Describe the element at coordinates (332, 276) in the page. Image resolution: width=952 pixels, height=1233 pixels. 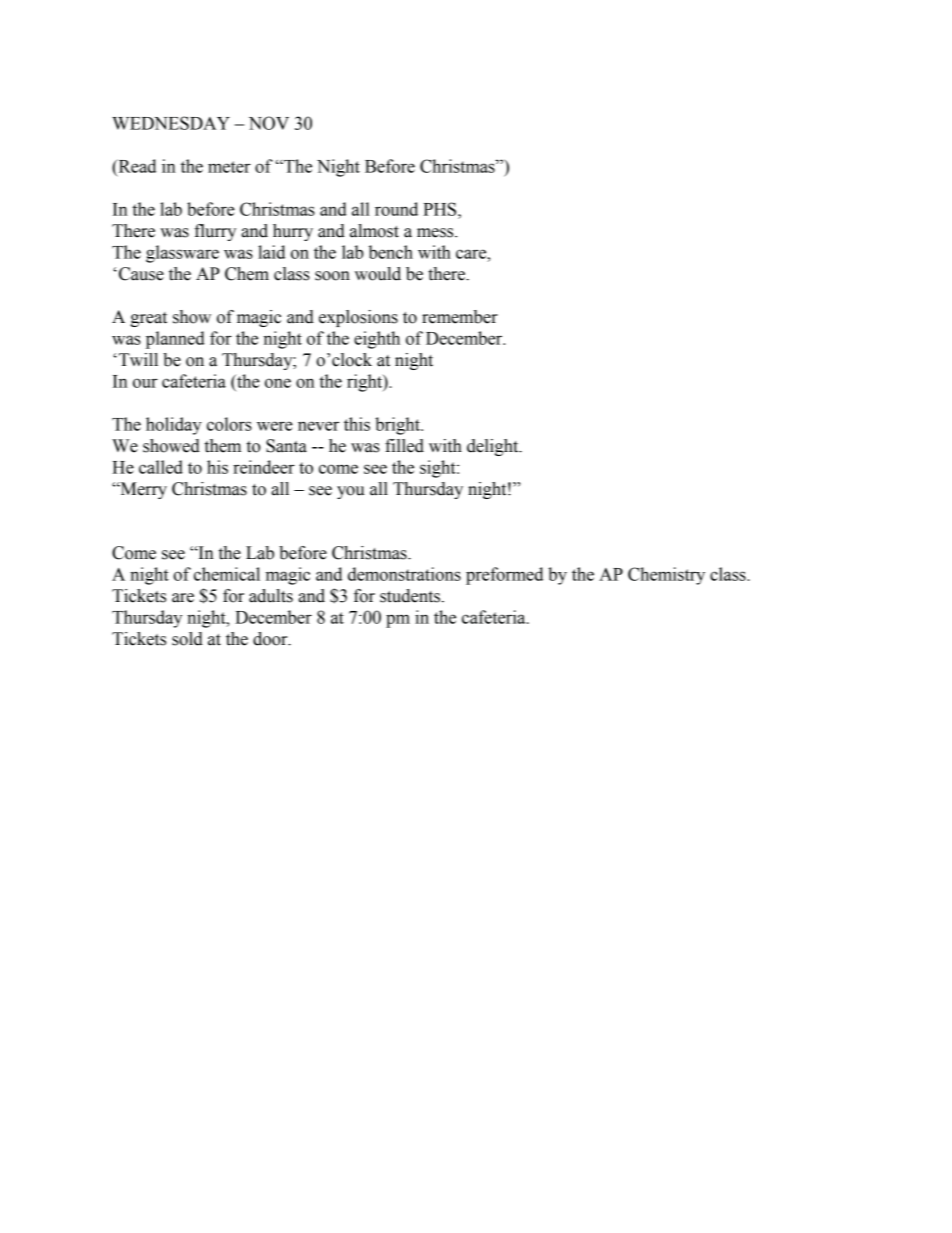
I see `soon` at that location.
